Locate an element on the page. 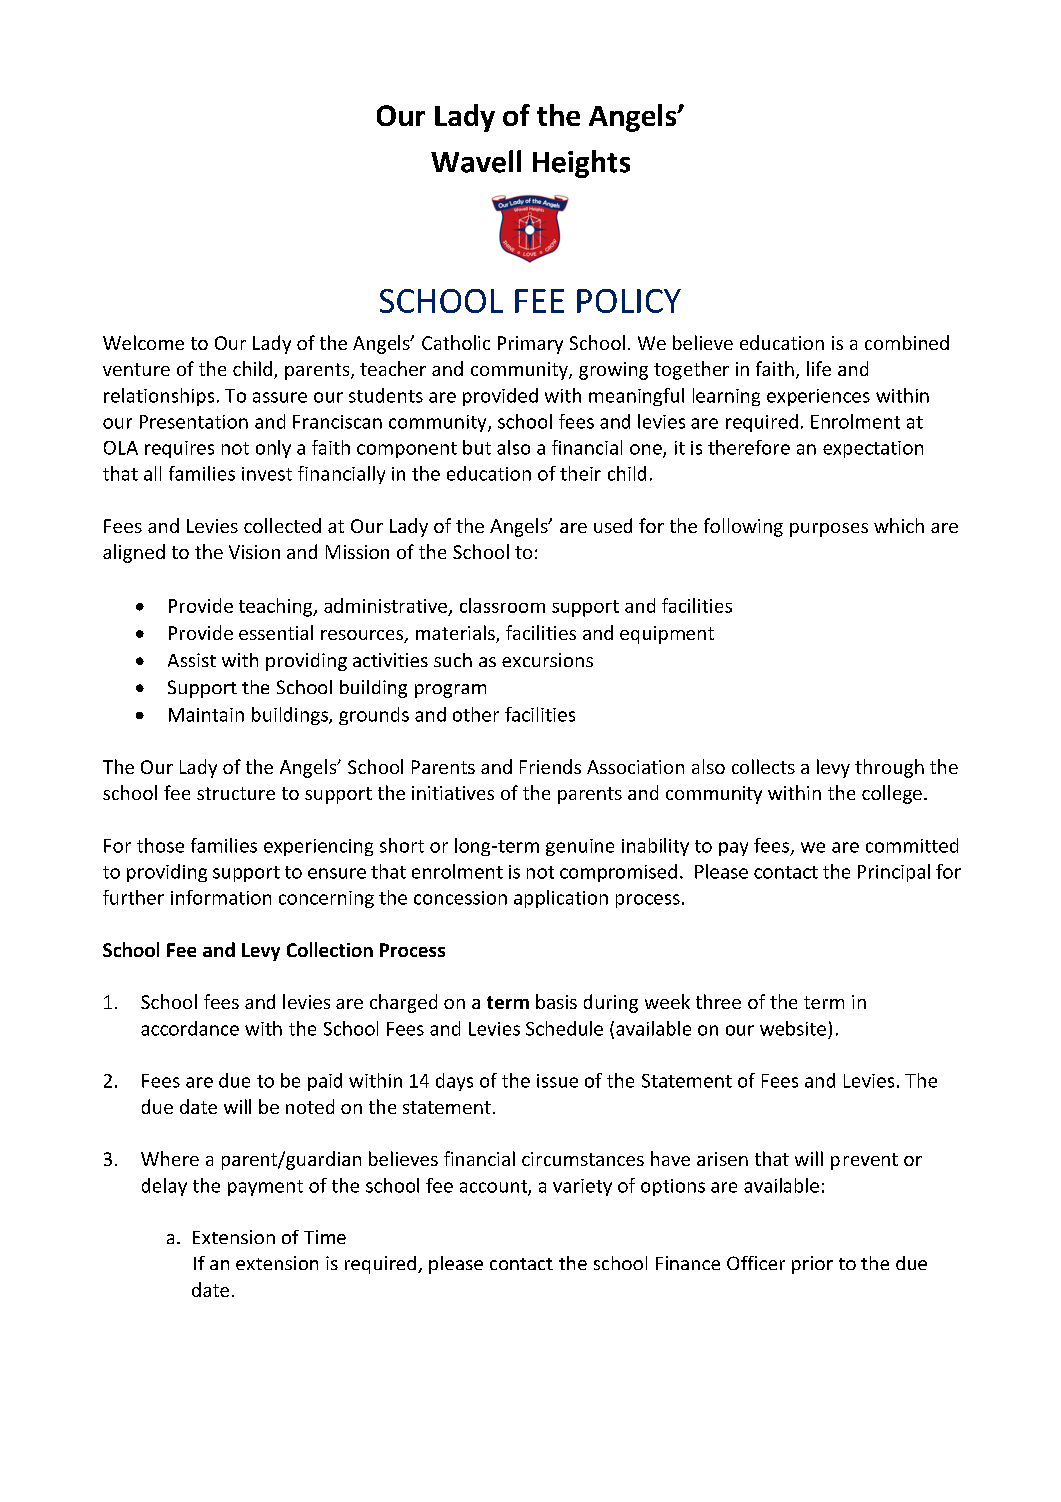 The height and width of the image is (1502, 1061). Maintain is located at coordinates (206, 715).
